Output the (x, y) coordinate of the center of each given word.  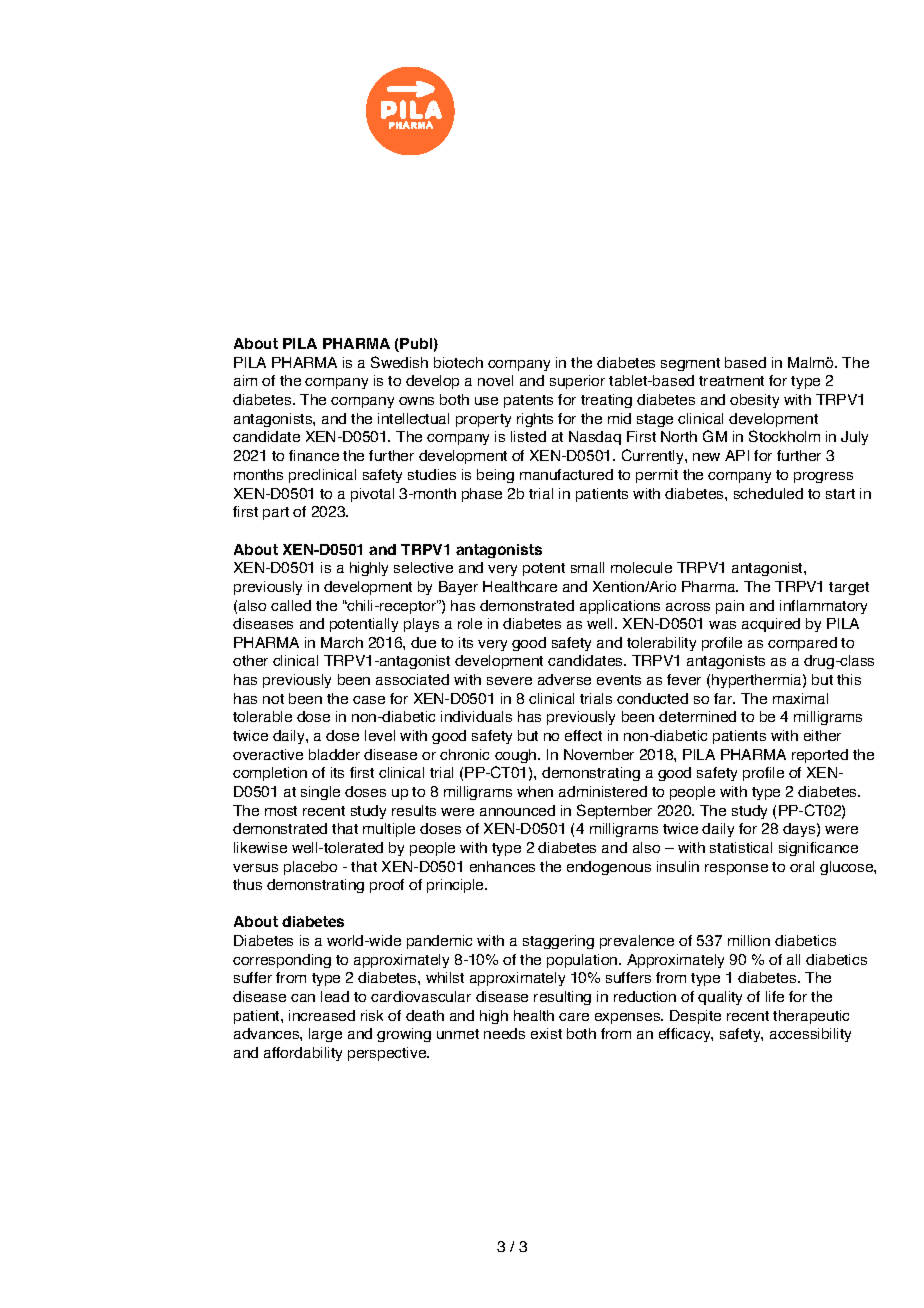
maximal (800, 698)
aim (245, 380)
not (273, 699)
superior (577, 382)
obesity (754, 401)
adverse (564, 679)
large (325, 1035)
